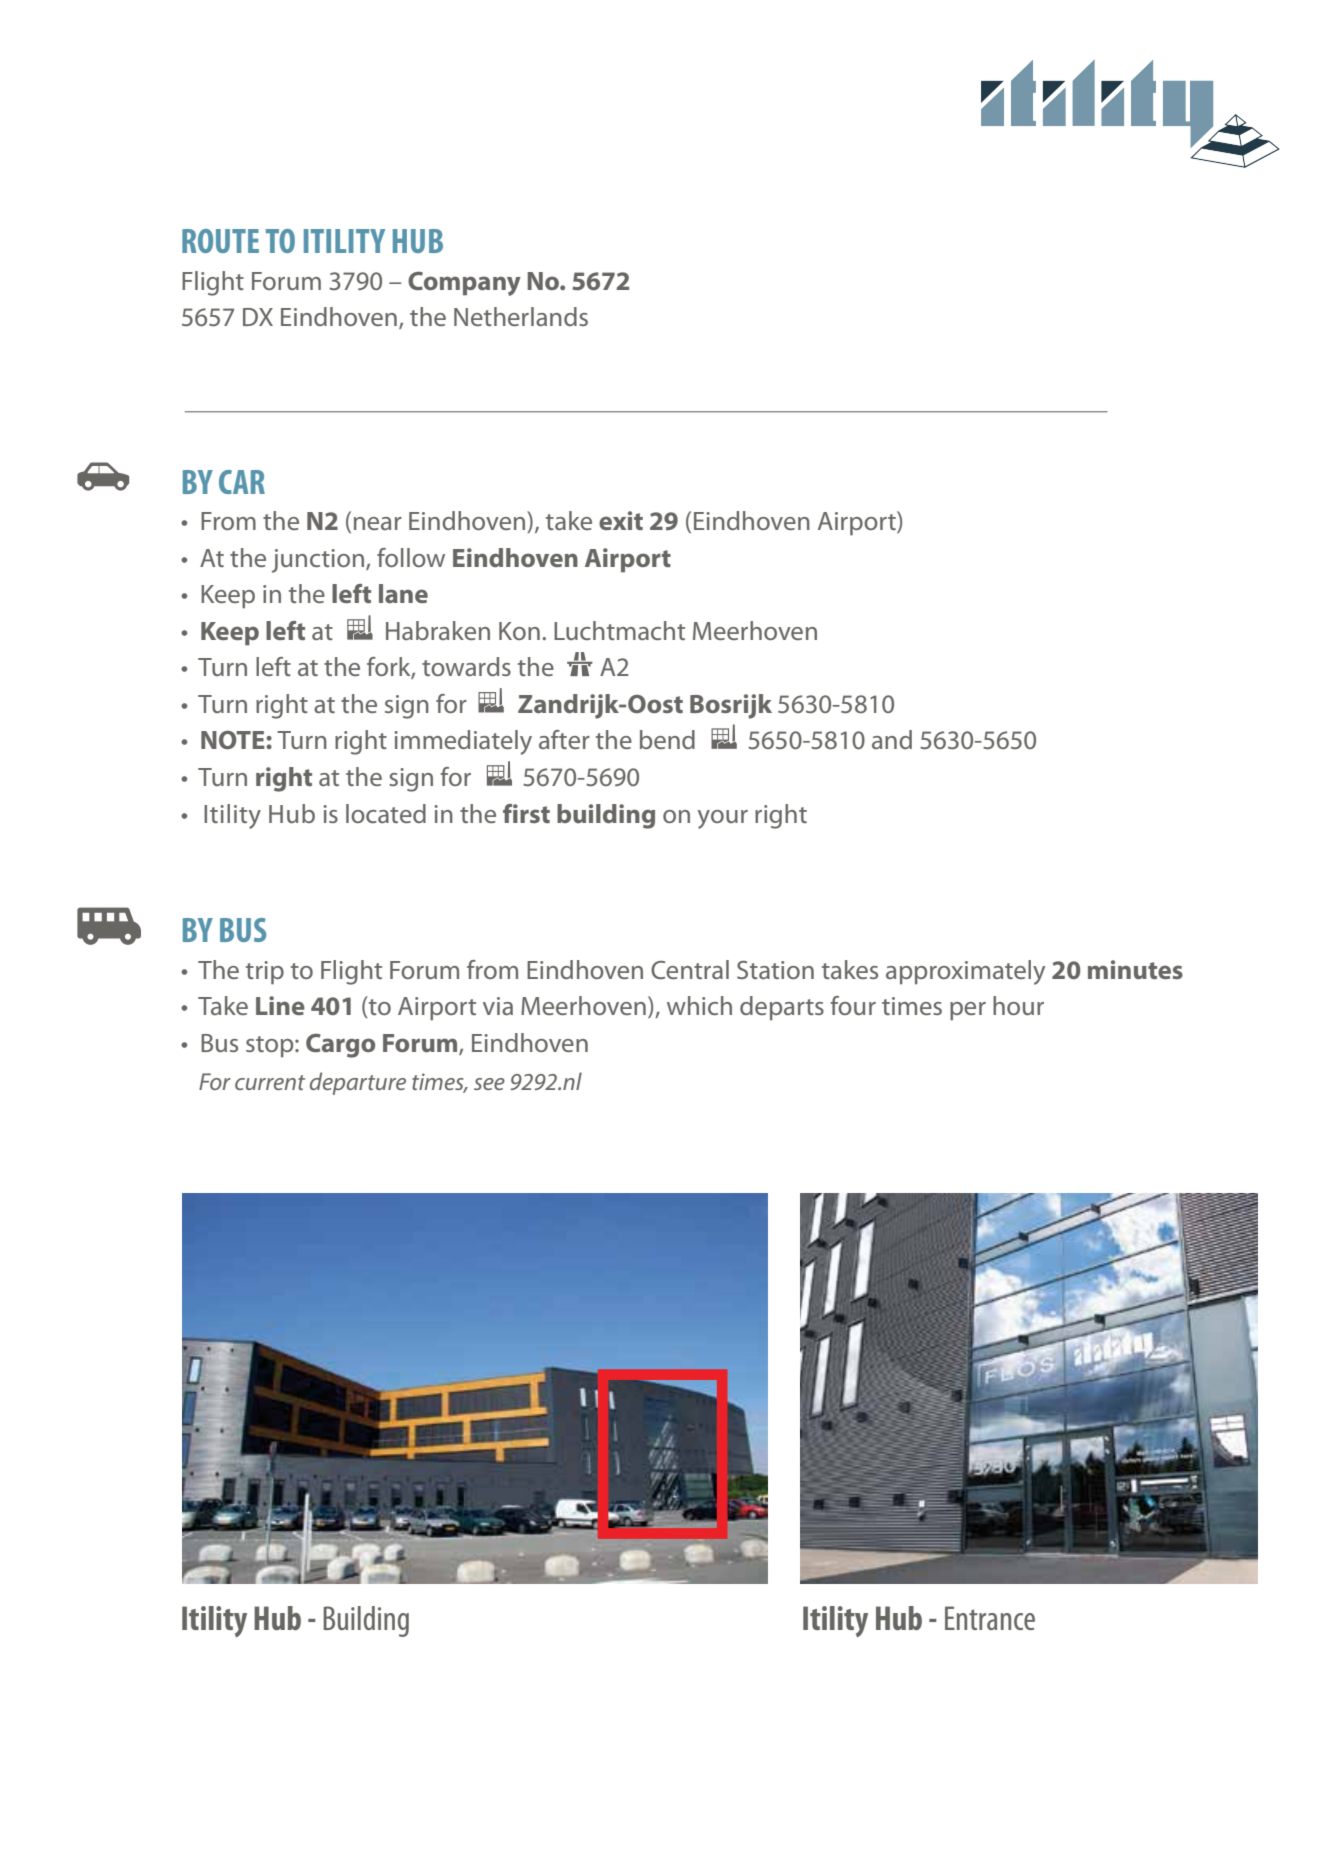 This screenshot has width=1325, height=1874. I want to click on exit, so click(621, 520).
